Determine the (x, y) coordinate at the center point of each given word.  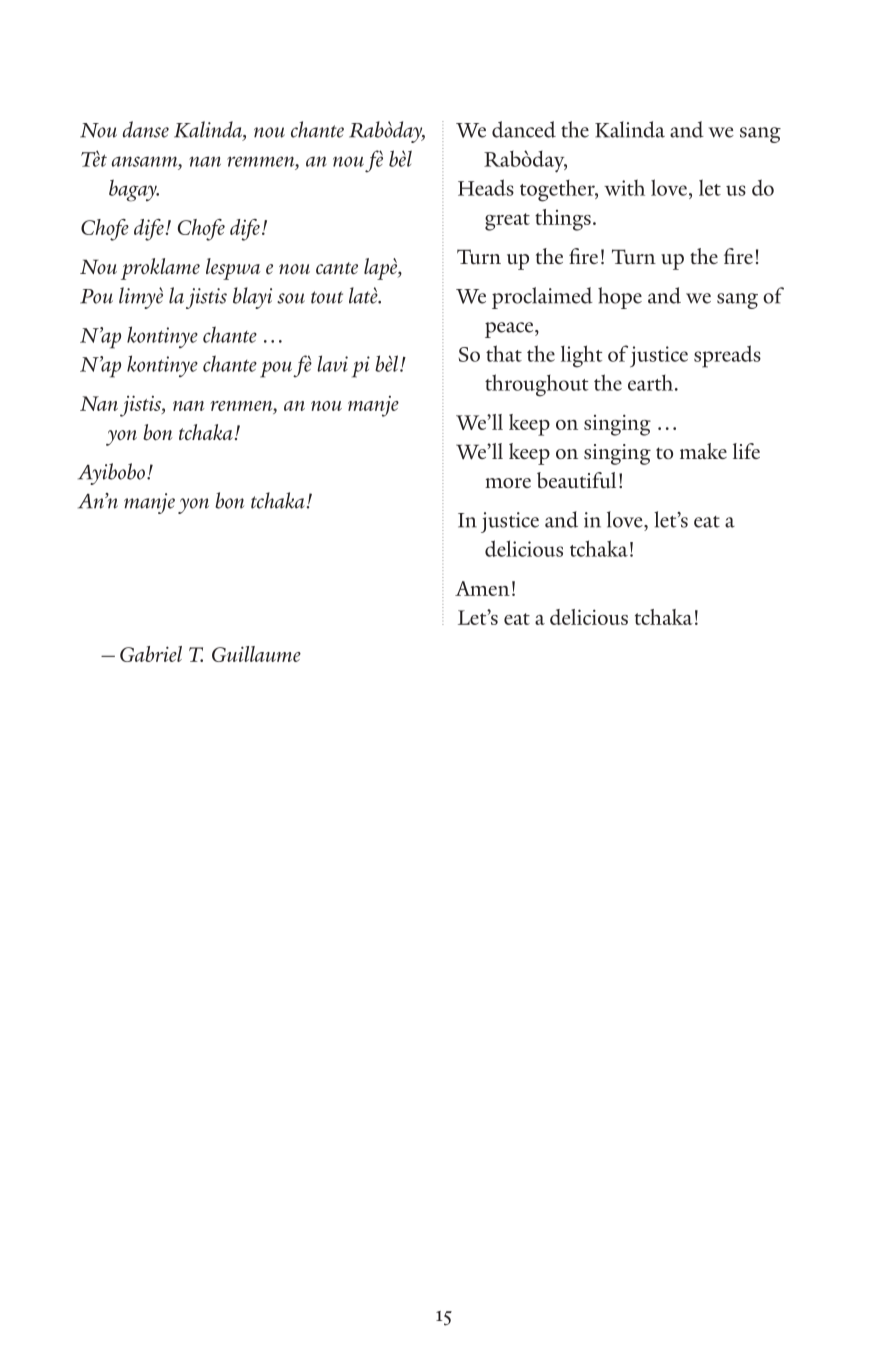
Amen (482, 588)
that (504, 353)
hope (620, 298)
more (508, 483)
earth (652, 383)
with (624, 187)
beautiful (576, 480)
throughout (536, 385)
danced (524, 129)
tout (327, 297)
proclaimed (542, 298)
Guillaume (256, 654)
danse (146, 129)
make (703, 451)
